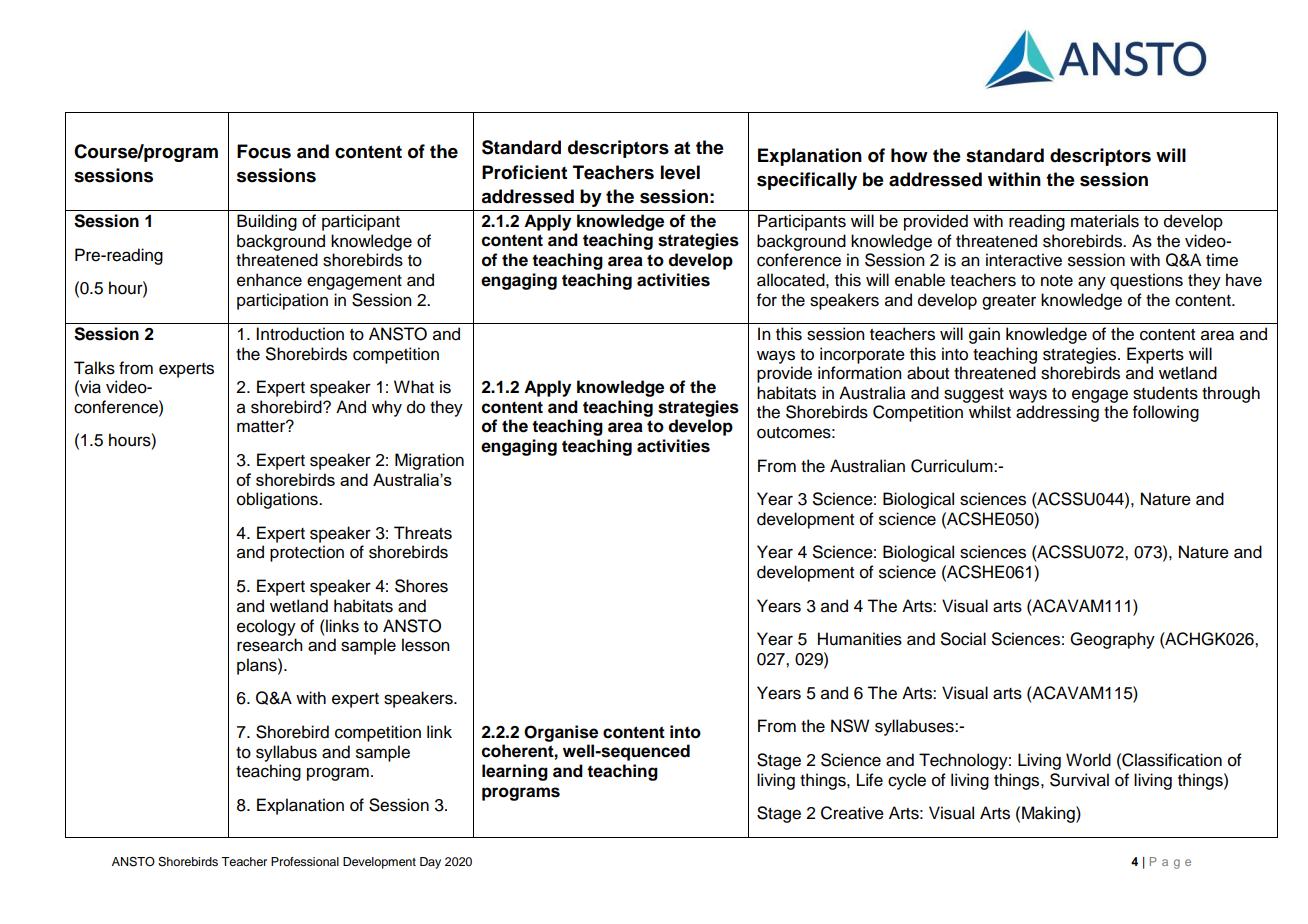 The width and height of the screenshot is (1308, 924). I want to click on Professional, so click(305, 861).
